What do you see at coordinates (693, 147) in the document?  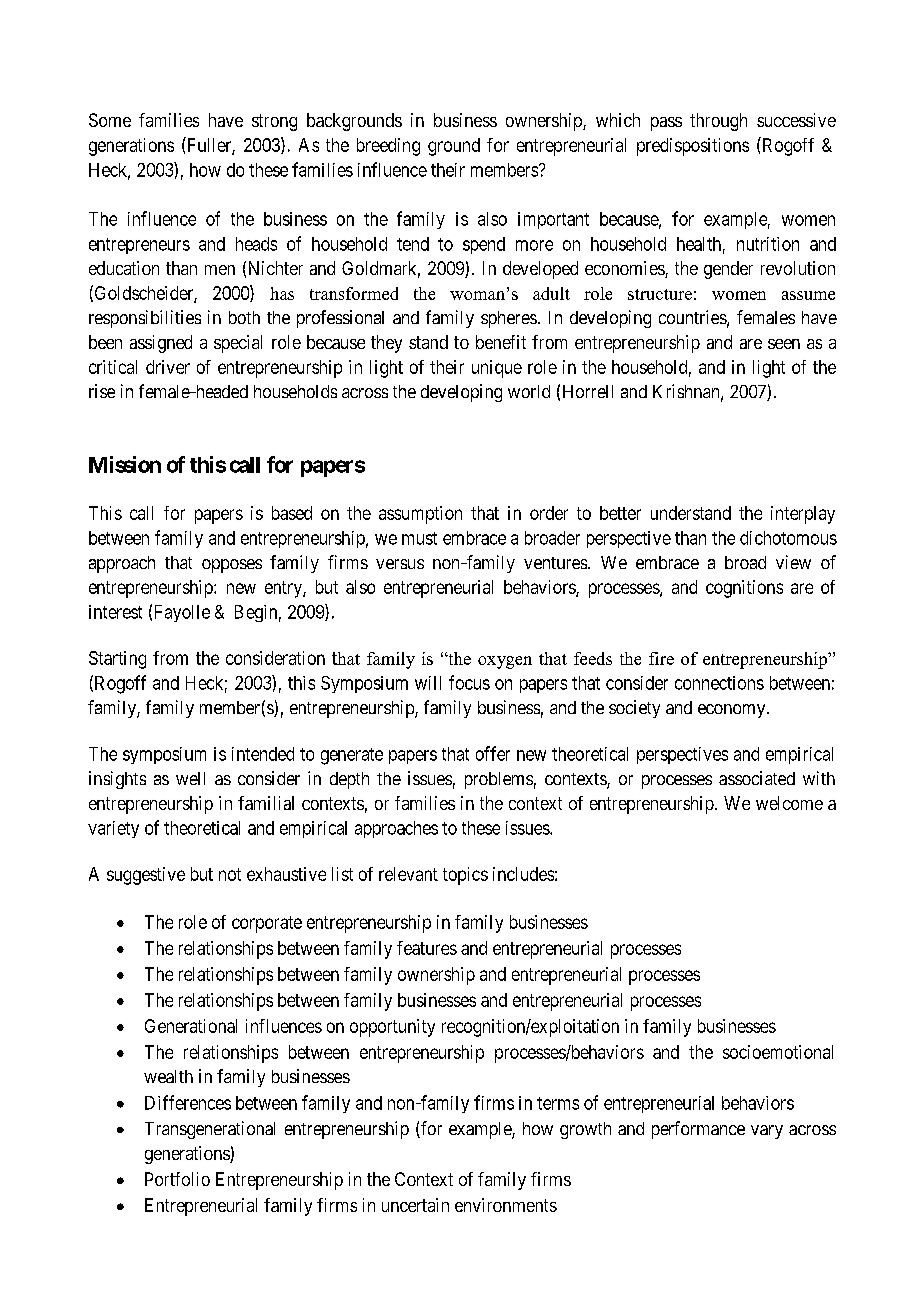 I see `predispositions` at bounding box center [693, 147].
